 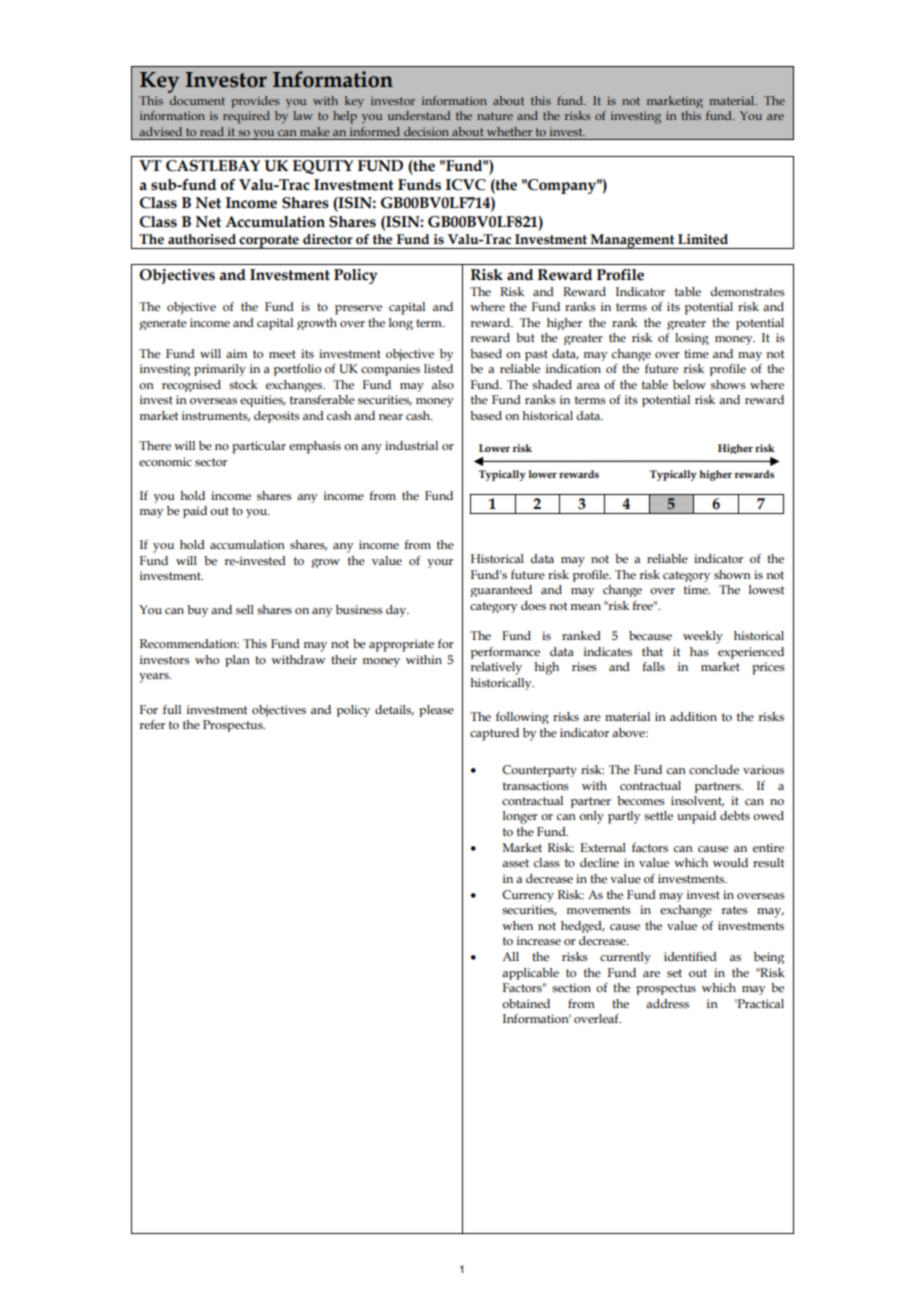 I want to click on addition, so click(x=693, y=716).
